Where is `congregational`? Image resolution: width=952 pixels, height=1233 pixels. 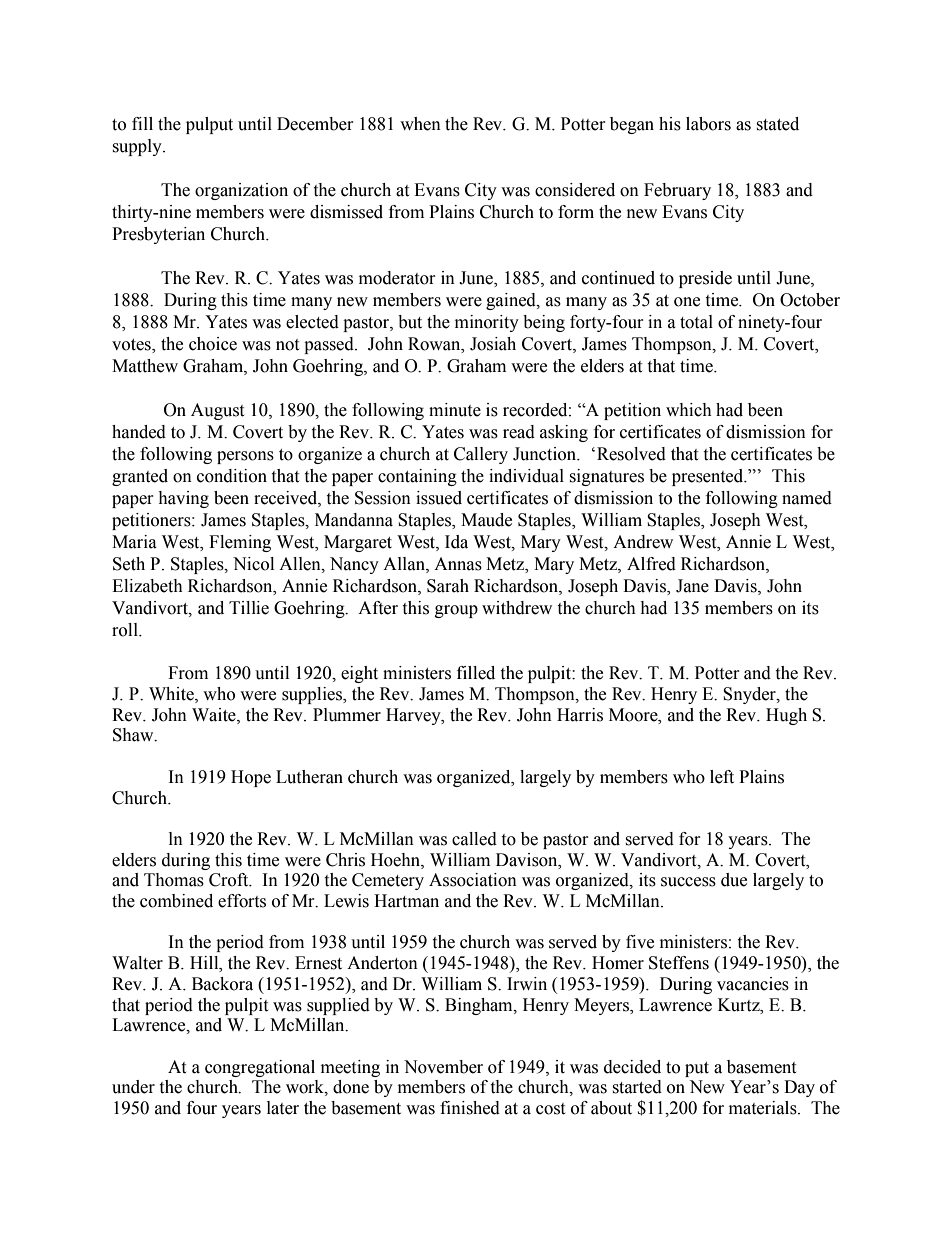 congregational is located at coordinates (260, 1068).
